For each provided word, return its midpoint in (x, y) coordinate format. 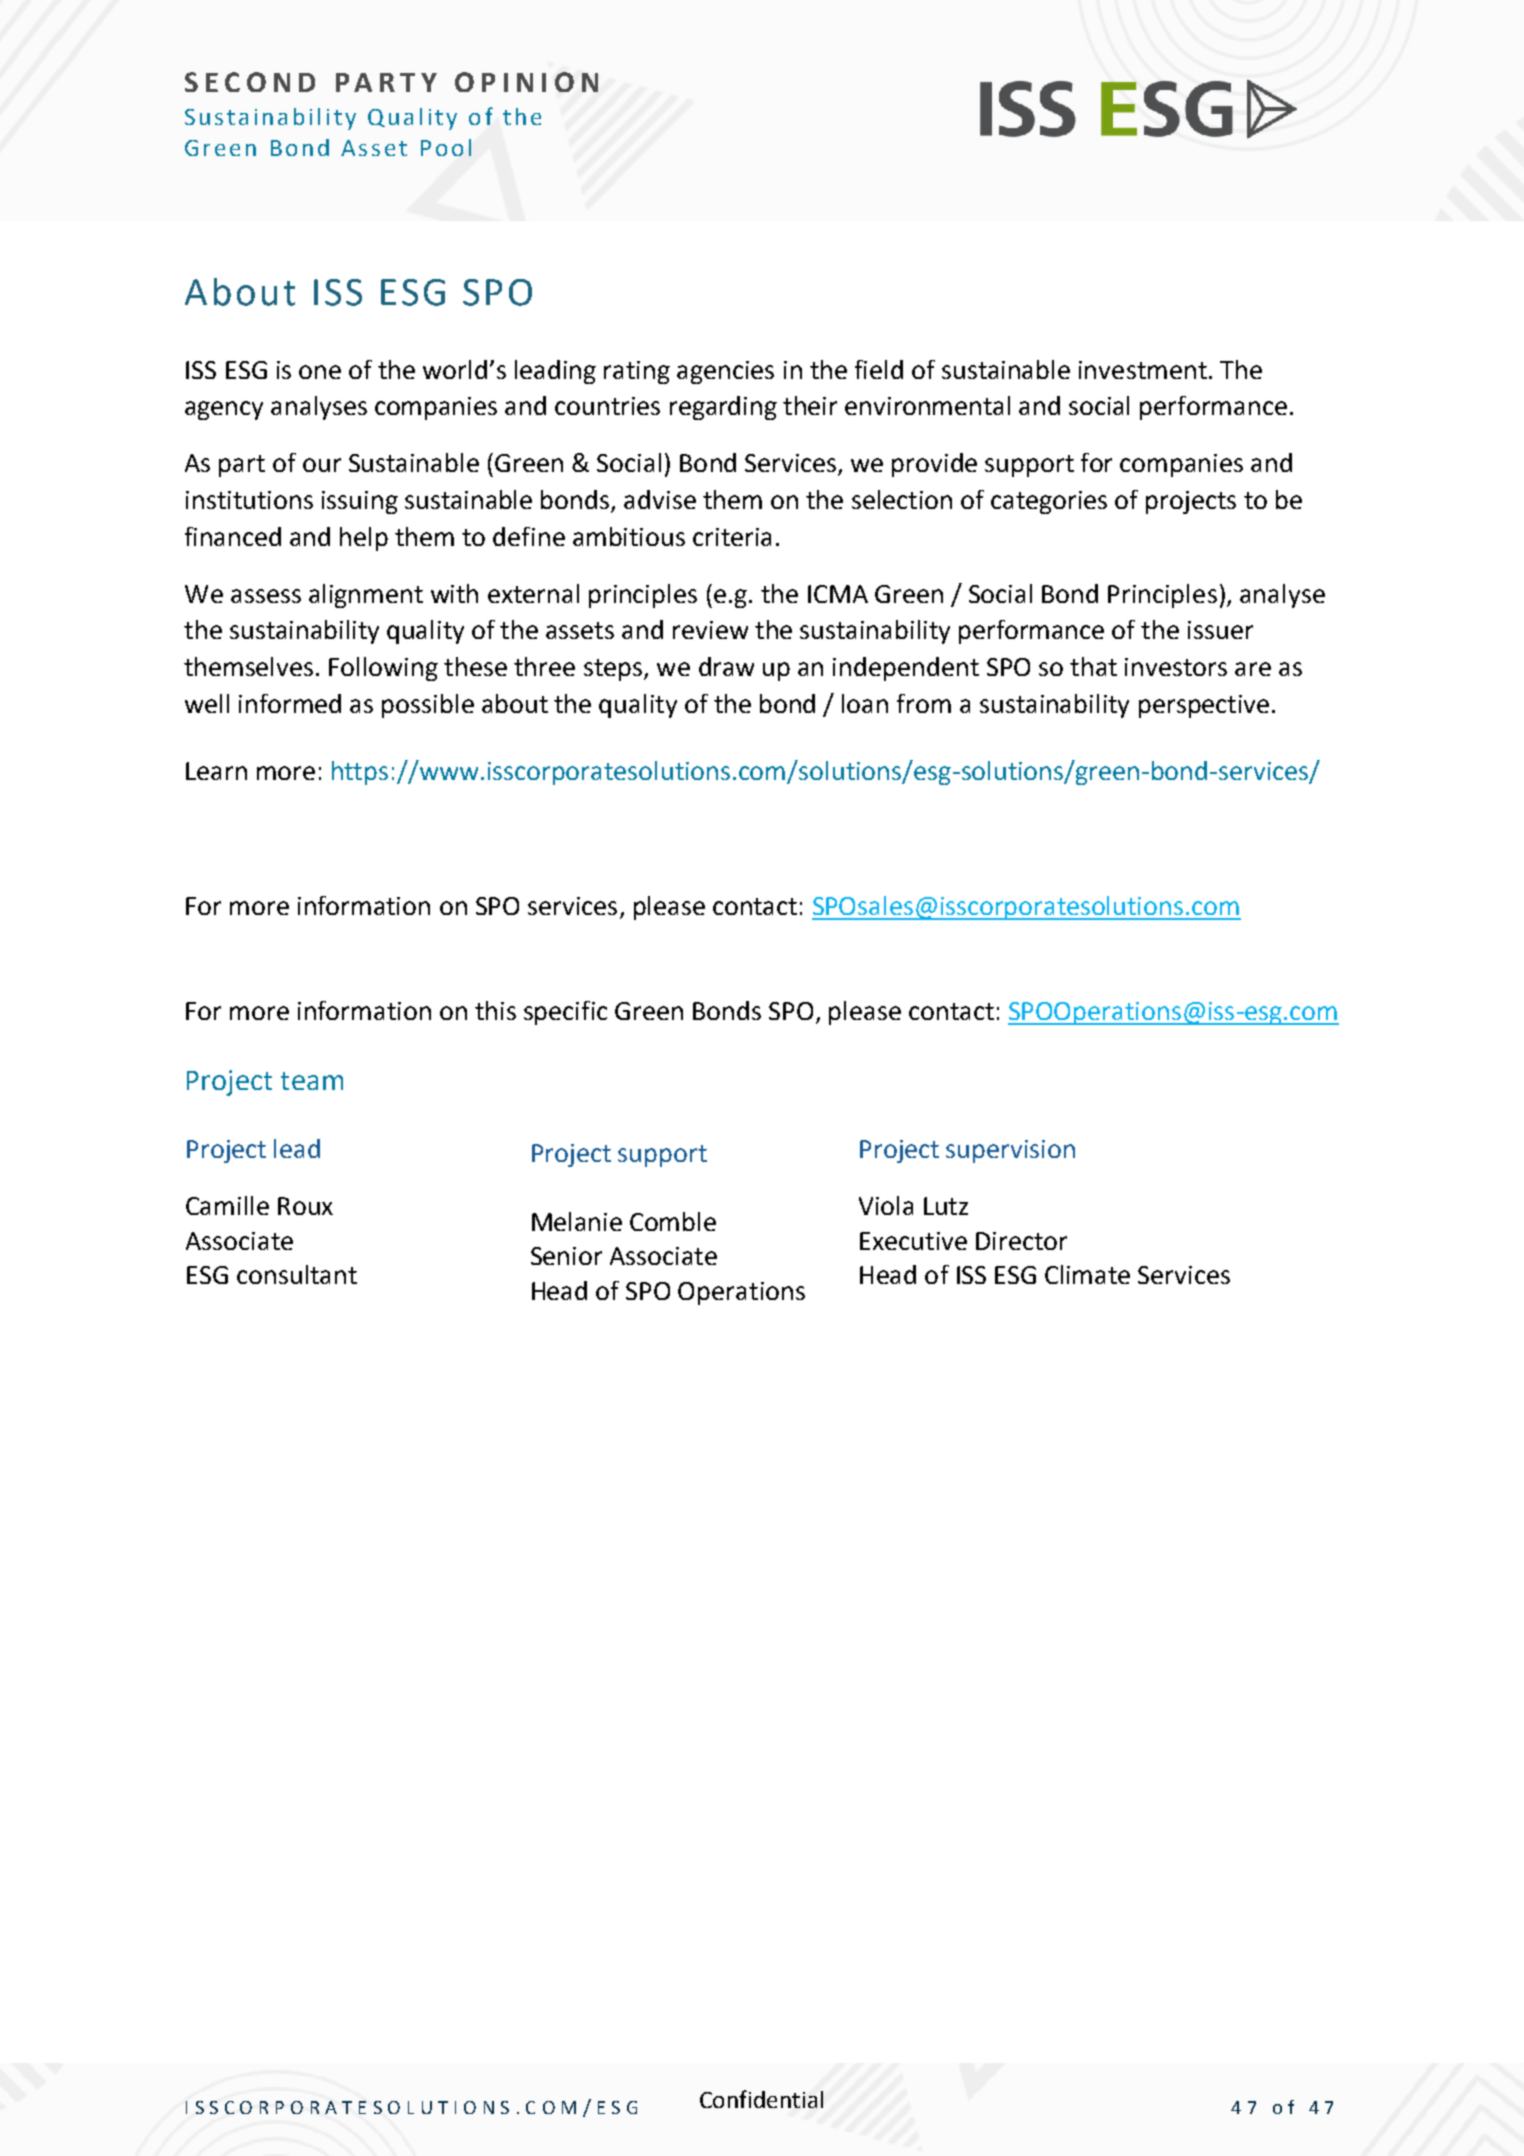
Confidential (761, 2099)
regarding (723, 408)
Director (1021, 1241)
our (322, 465)
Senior (566, 1256)
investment (1143, 370)
